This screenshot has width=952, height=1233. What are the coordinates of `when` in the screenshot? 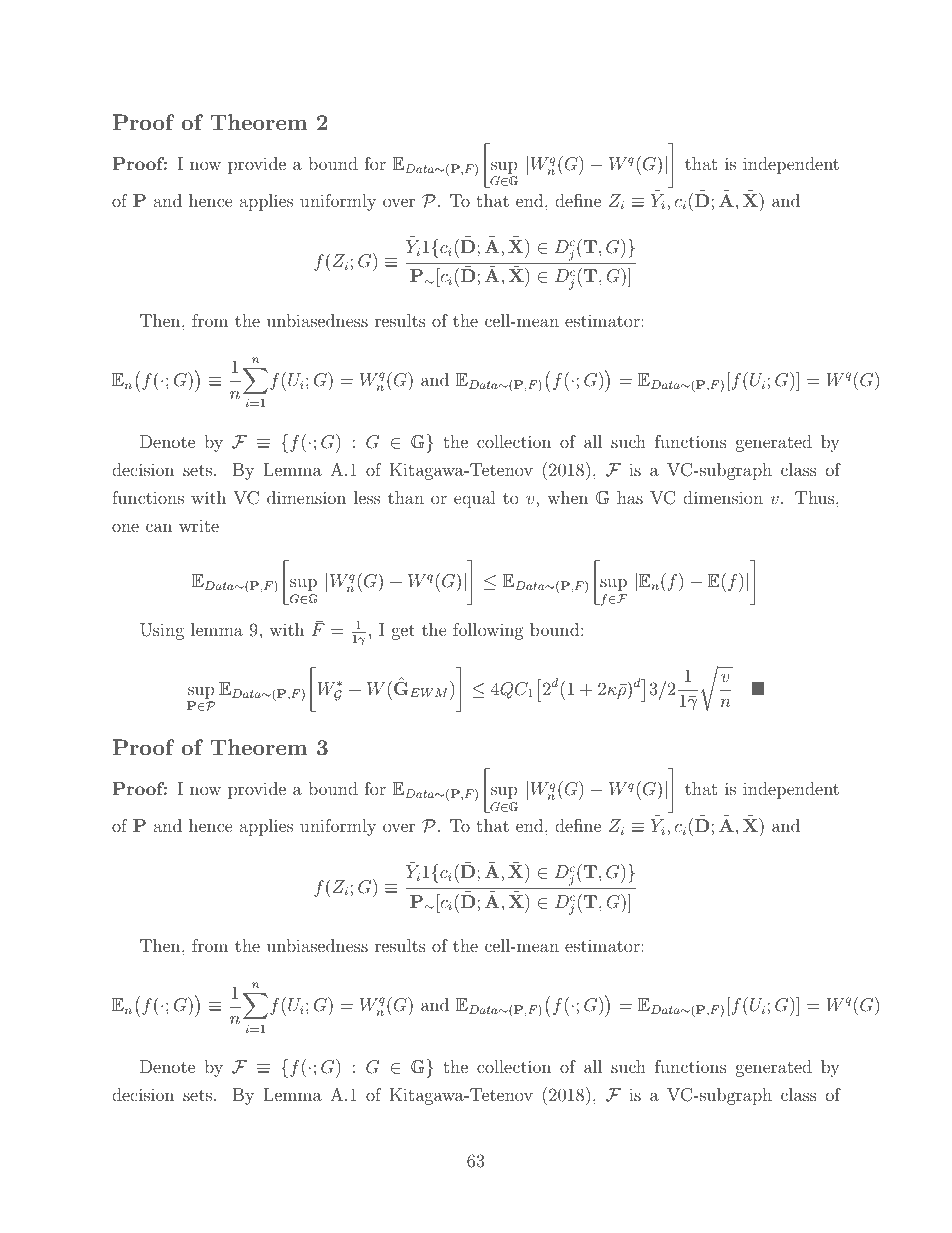 It's located at (567, 497).
